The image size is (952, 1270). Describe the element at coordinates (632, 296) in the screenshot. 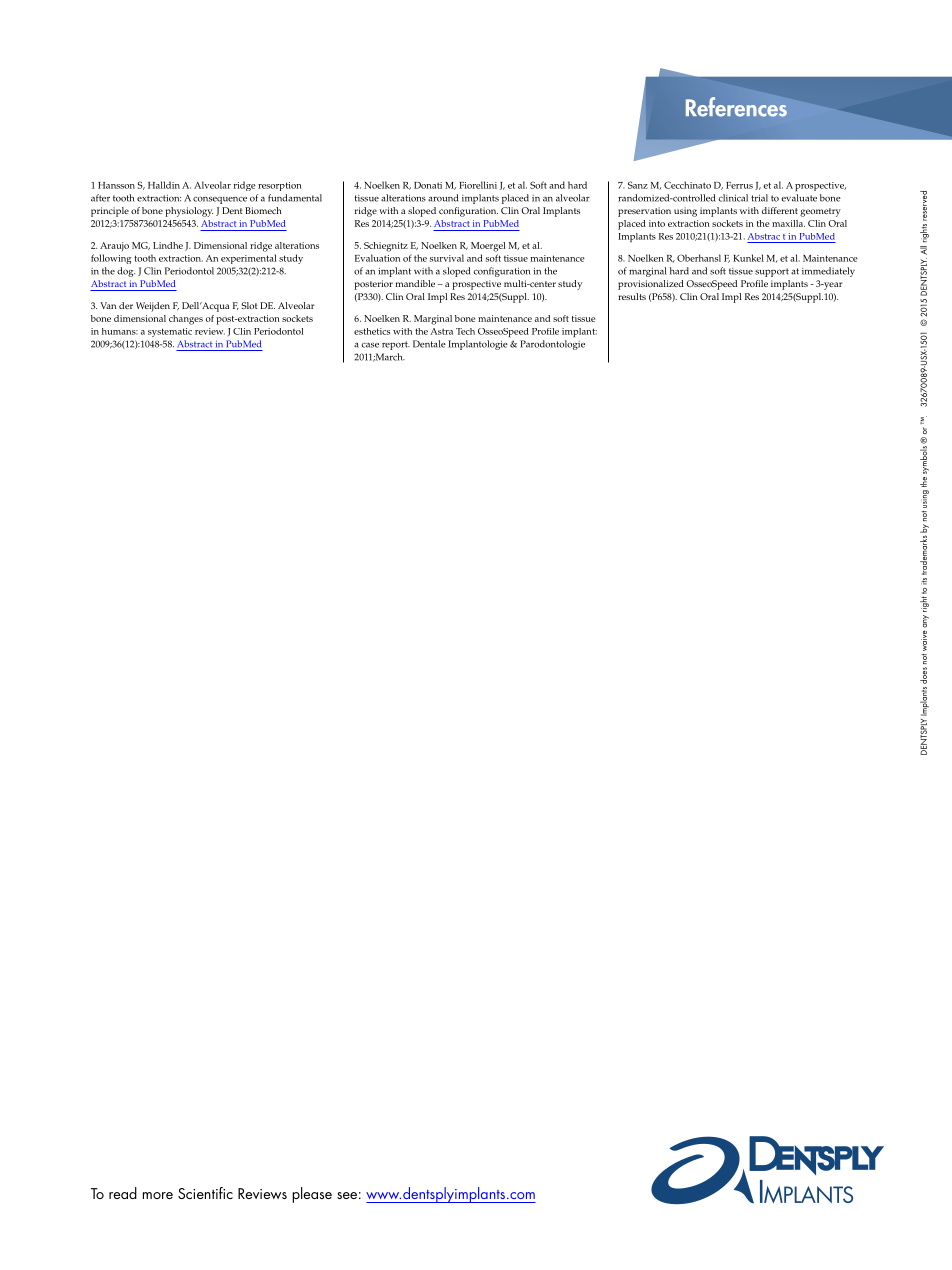

I see `results` at that location.
